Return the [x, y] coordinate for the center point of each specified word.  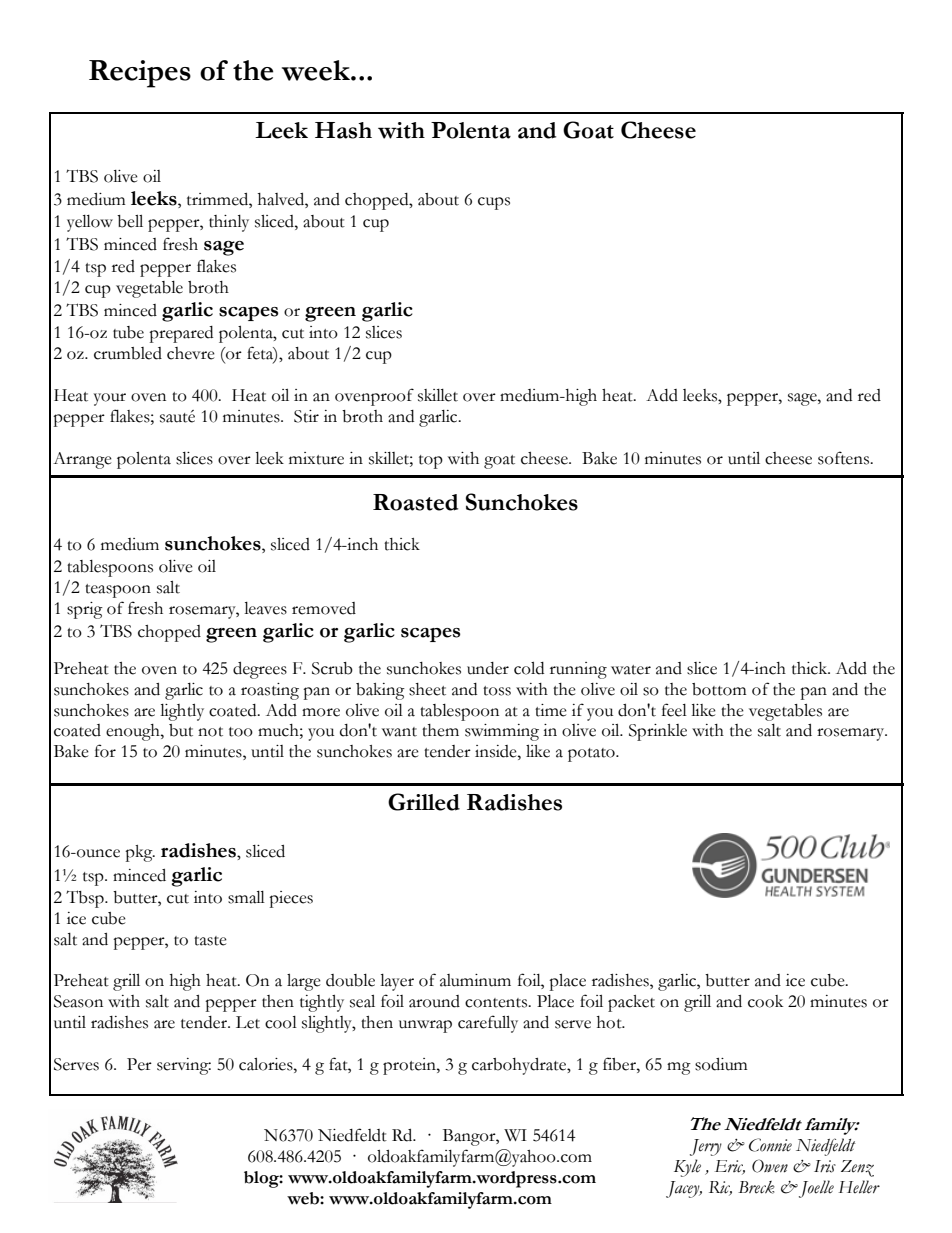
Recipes [140, 74]
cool [281, 1022]
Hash [343, 130]
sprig [85, 610]
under [488, 668]
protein [410, 1066]
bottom [719, 689]
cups [494, 203]
